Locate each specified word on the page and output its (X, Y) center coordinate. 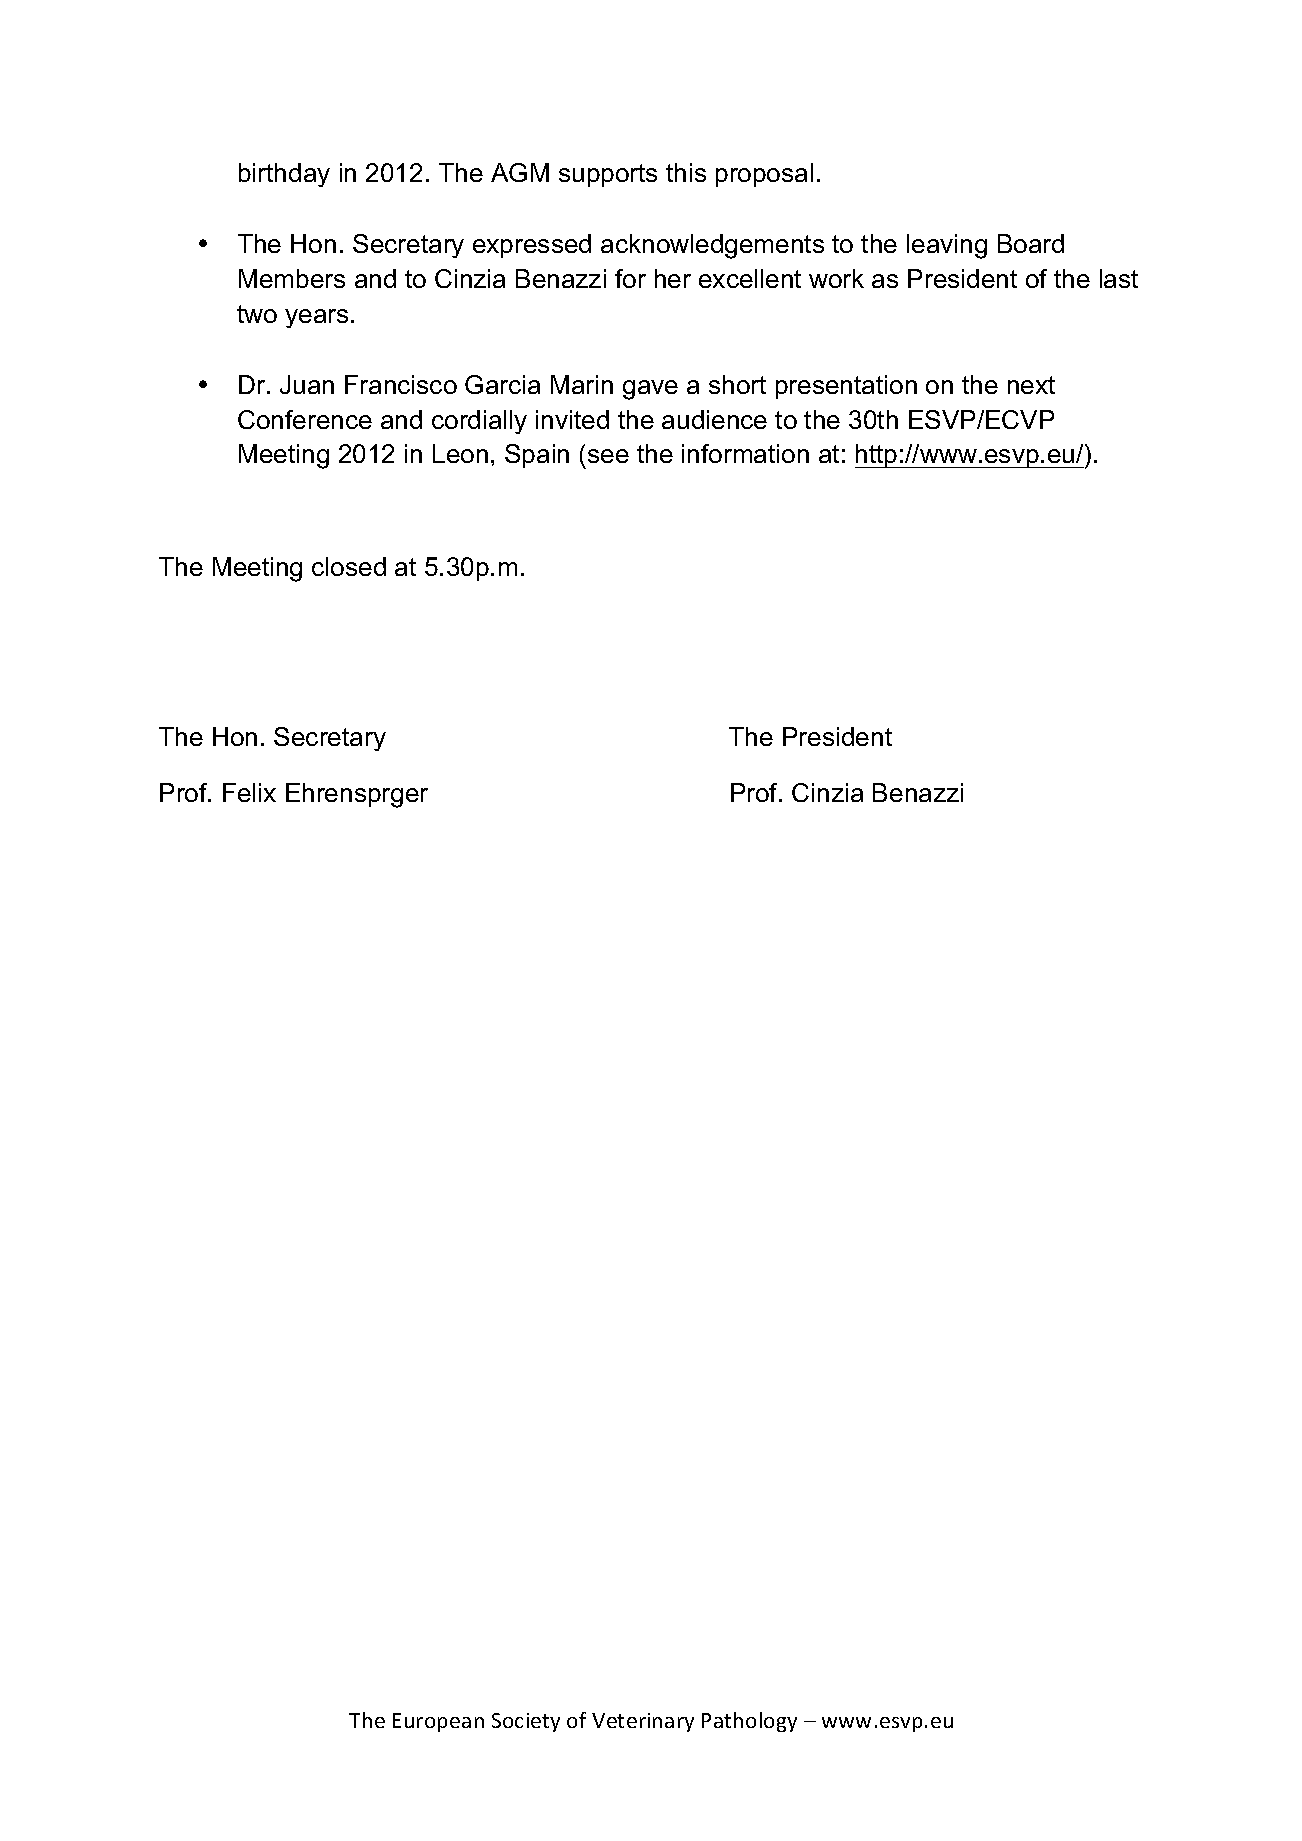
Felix (249, 792)
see (608, 456)
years (316, 318)
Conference (305, 419)
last (1119, 278)
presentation (846, 387)
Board (1031, 243)
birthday (284, 175)
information (745, 453)
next (1031, 385)
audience (714, 419)
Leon (460, 453)
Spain (537, 456)
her (673, 278)
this (686, 172)
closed (349, 566)
